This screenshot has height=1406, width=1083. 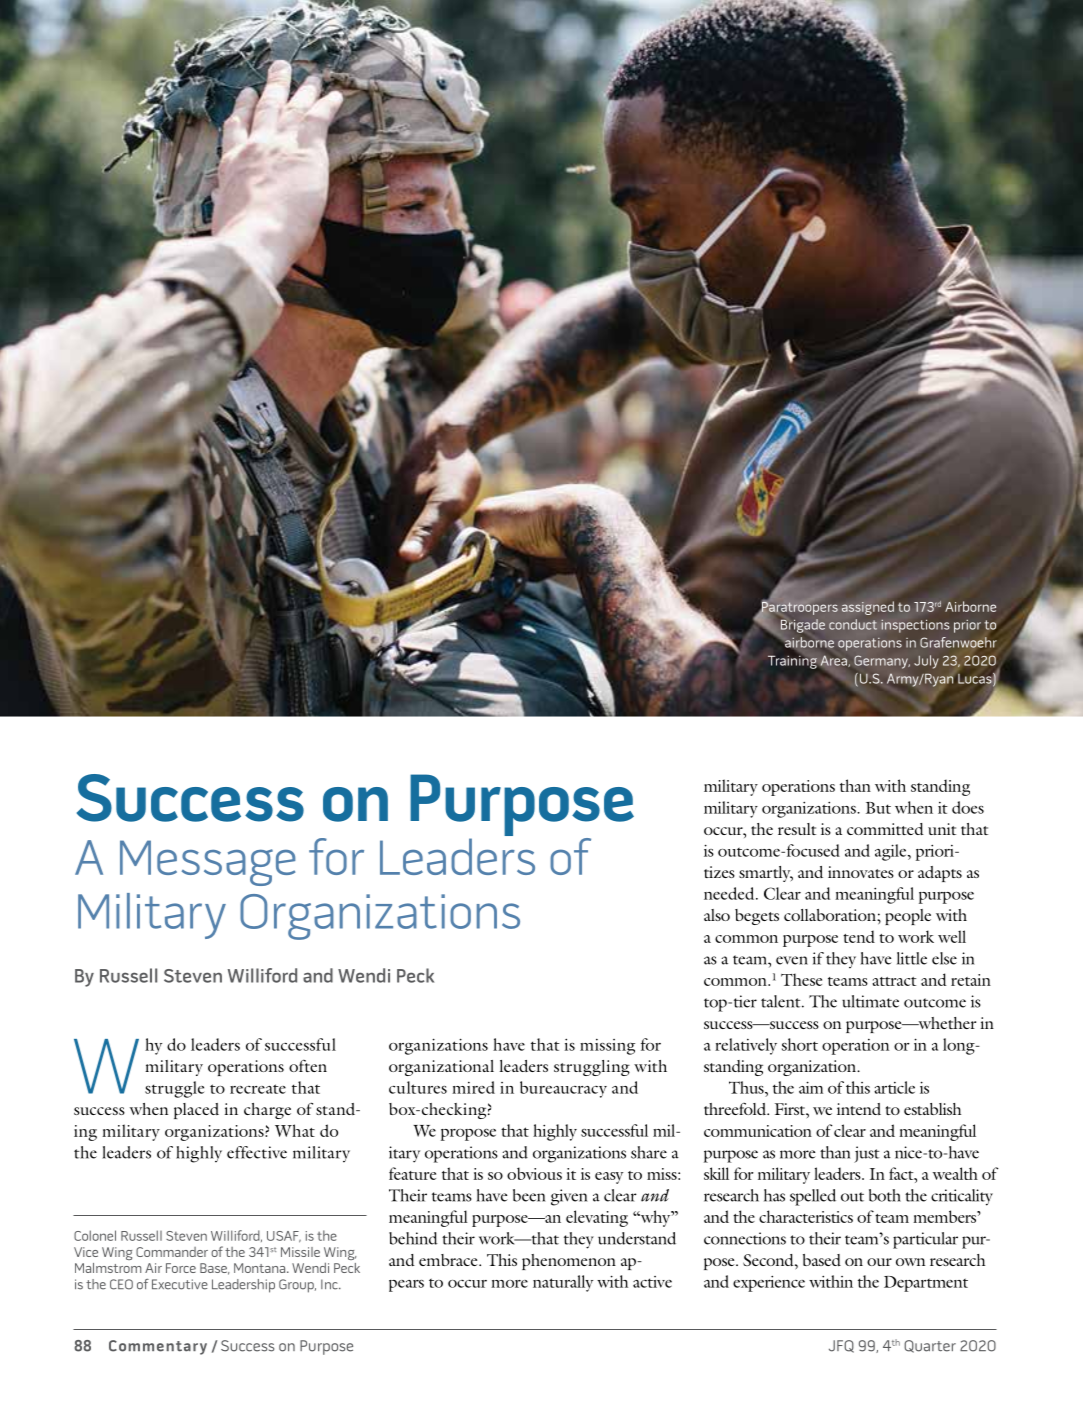 What do you see at coordinates (158, 1347) in the screenshot?
I see `Commentary` at bounding box center [158, 1347].
